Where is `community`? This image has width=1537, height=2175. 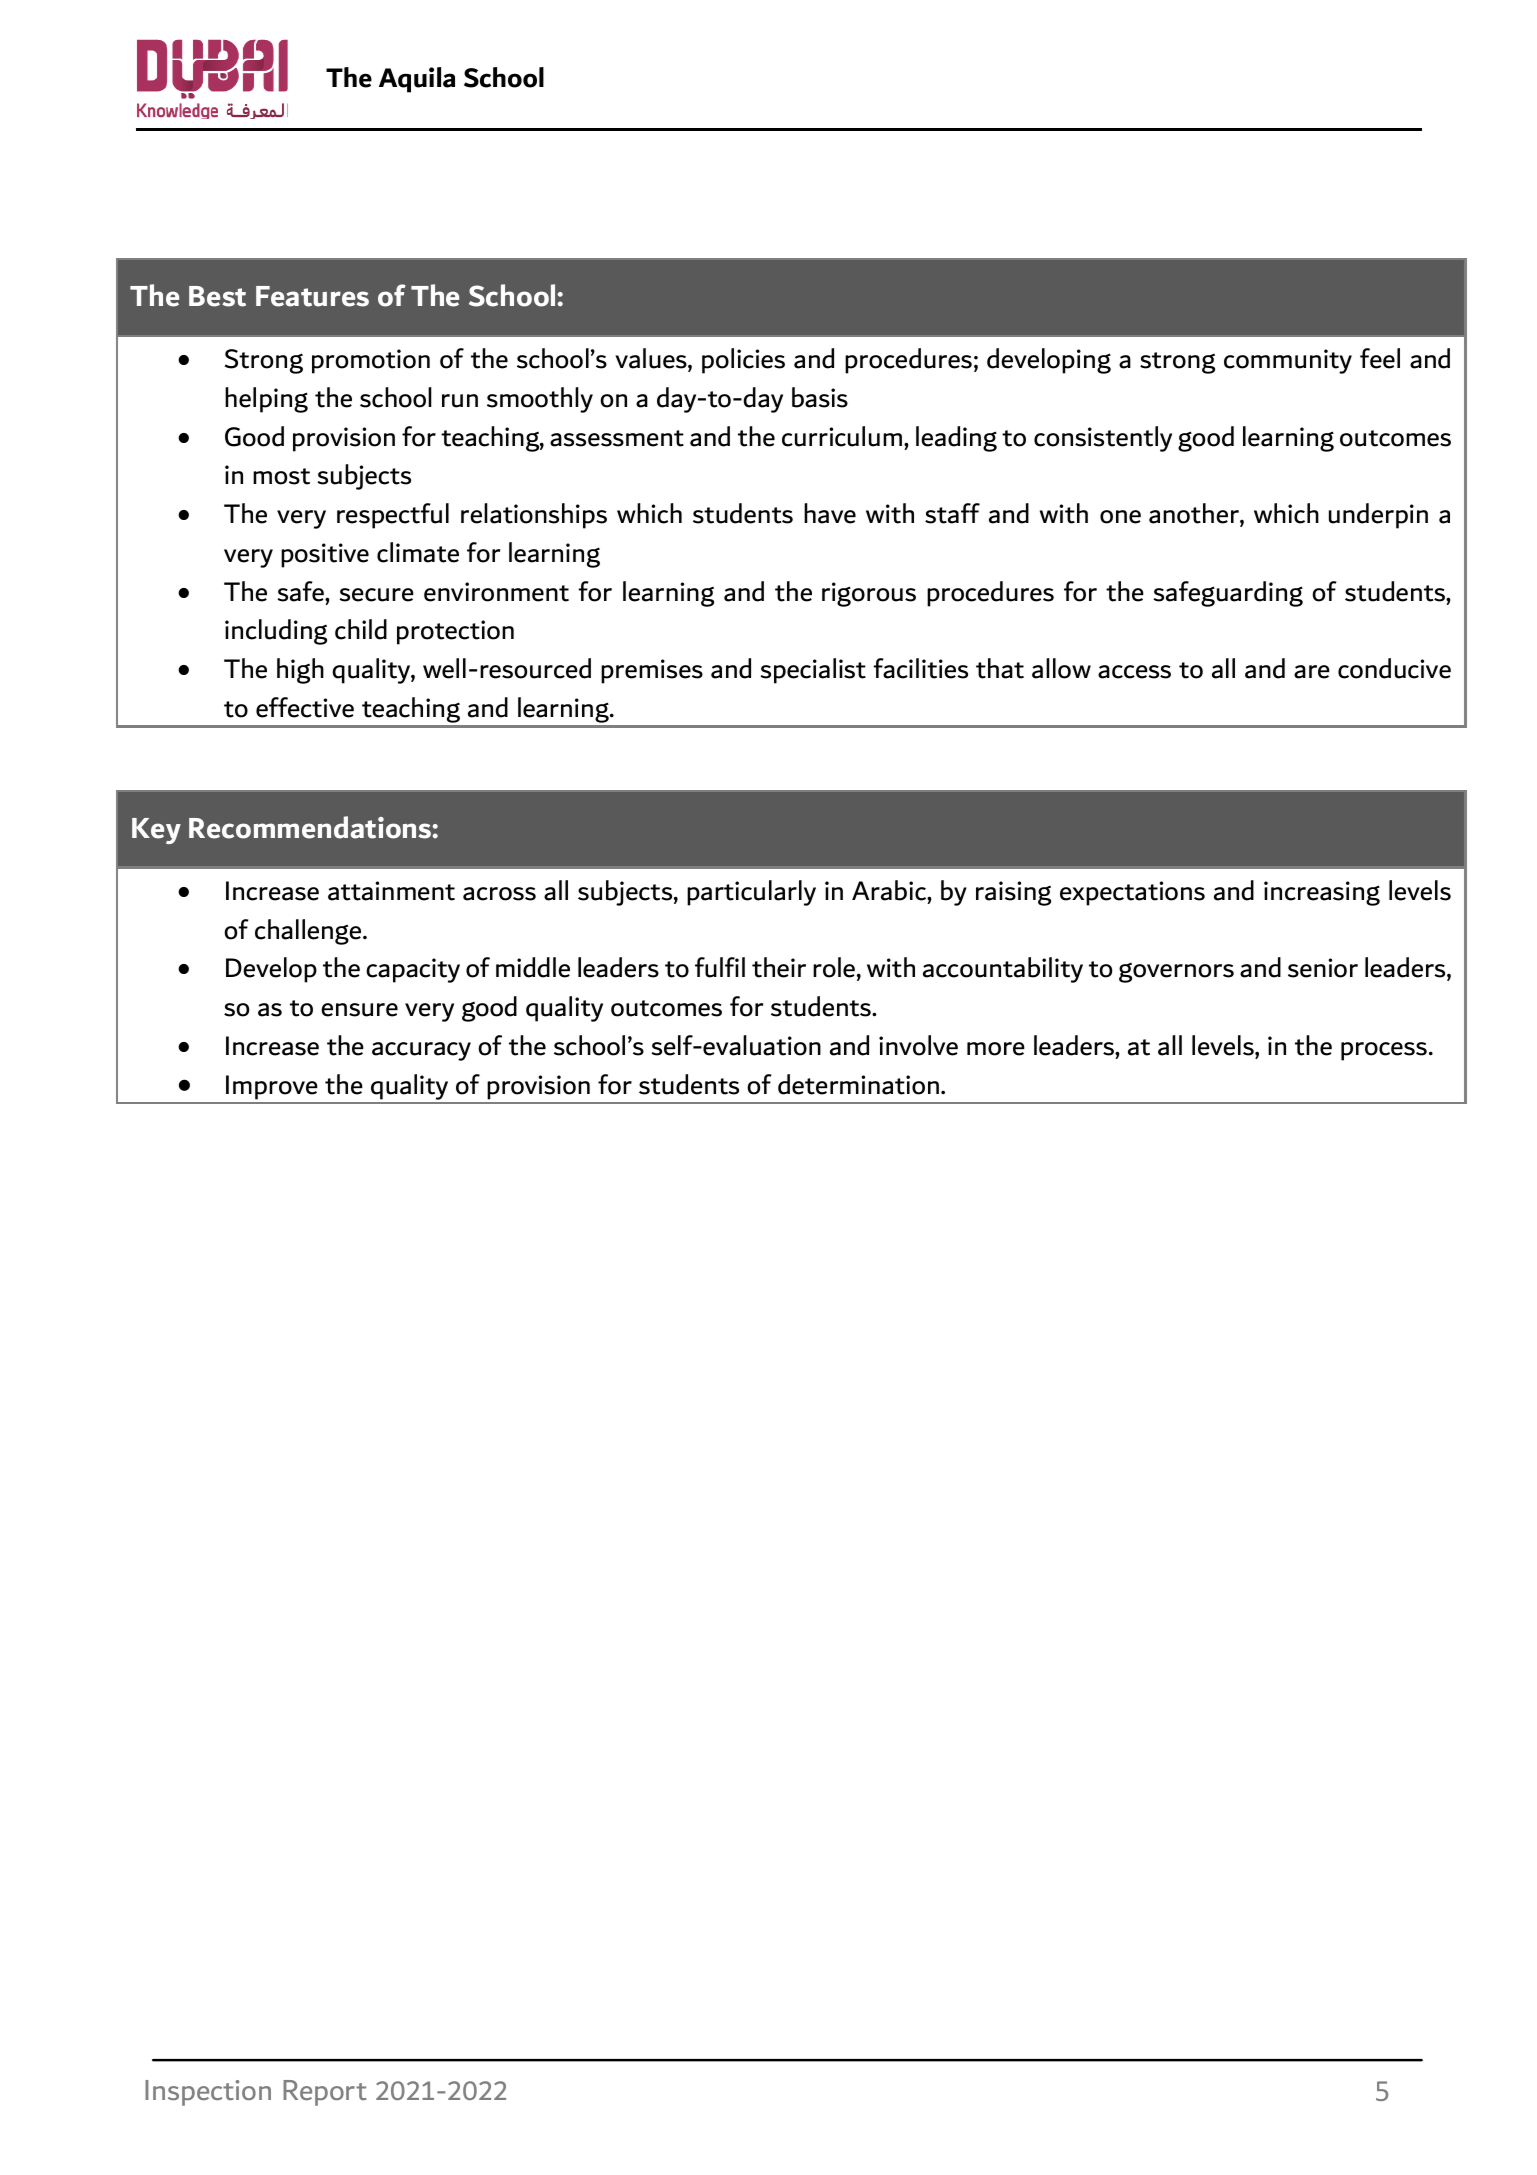 community is located at coordinates (1288, 361).
